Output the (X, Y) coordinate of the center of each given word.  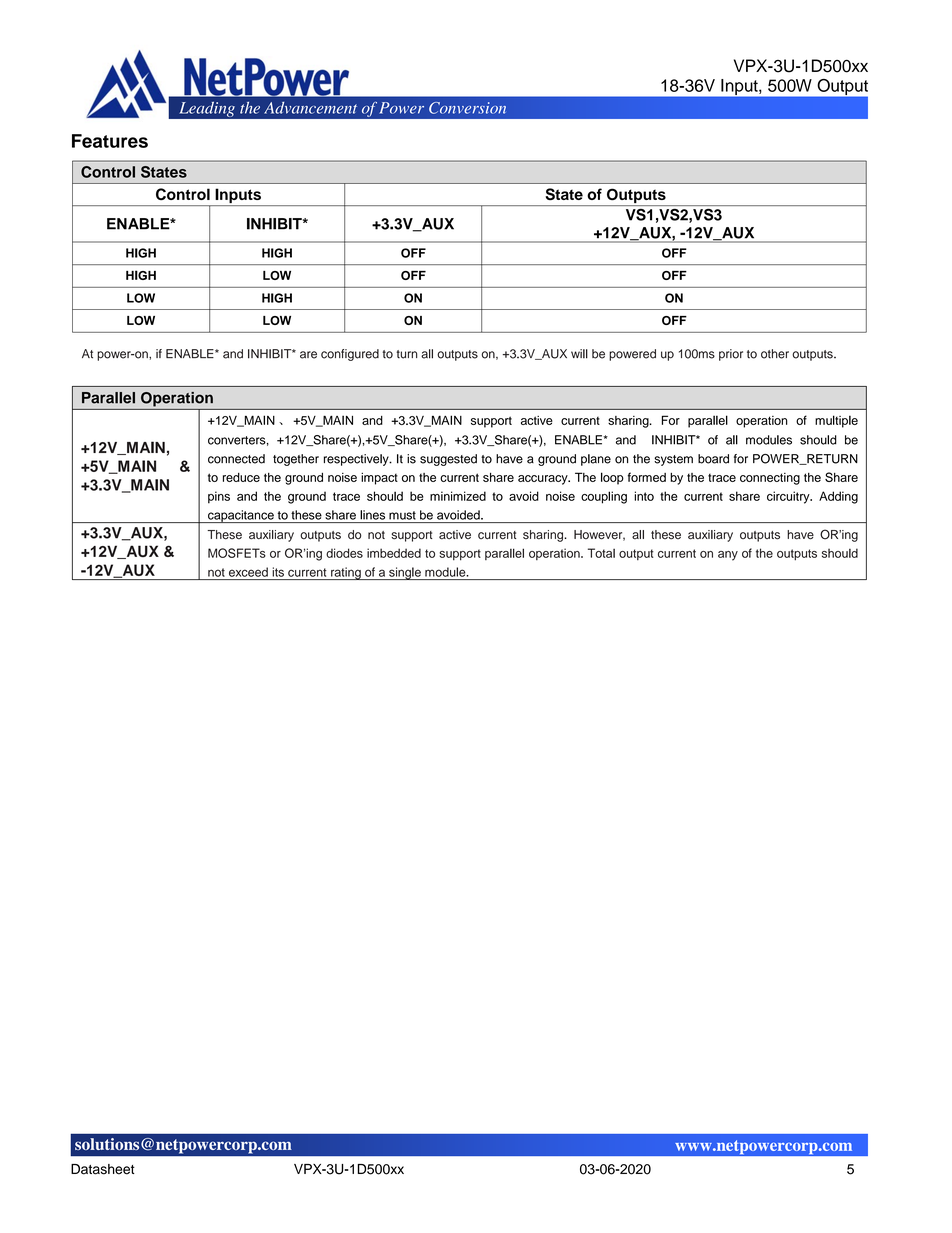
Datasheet (103, 1169)
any (728, 556)
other (775, 354)
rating (346, 573)
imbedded (394, 553)
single (405, 573)
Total (601, 553)
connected (236, 459)
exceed (248, 572)
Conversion (467, 108)
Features (110, 141)
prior (731, 355)
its (278, 572)
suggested (448, 460)
